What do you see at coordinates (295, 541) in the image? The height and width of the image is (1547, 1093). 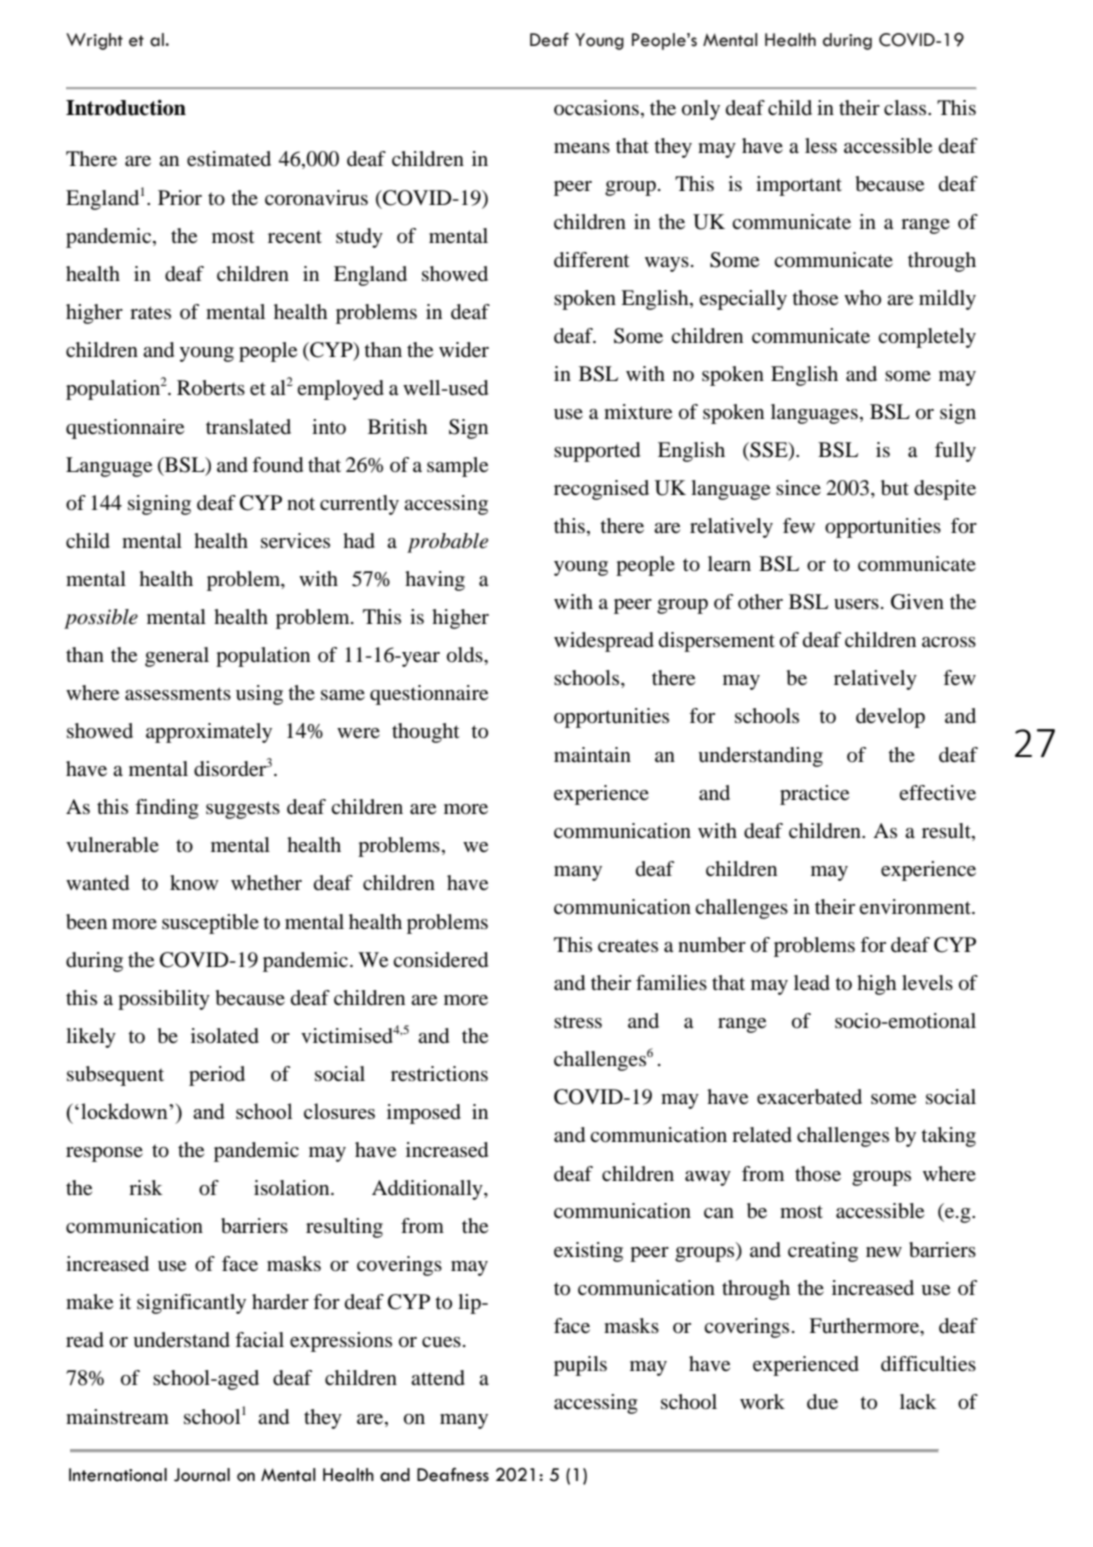 I see `services` at bounding box center [295, 541].
